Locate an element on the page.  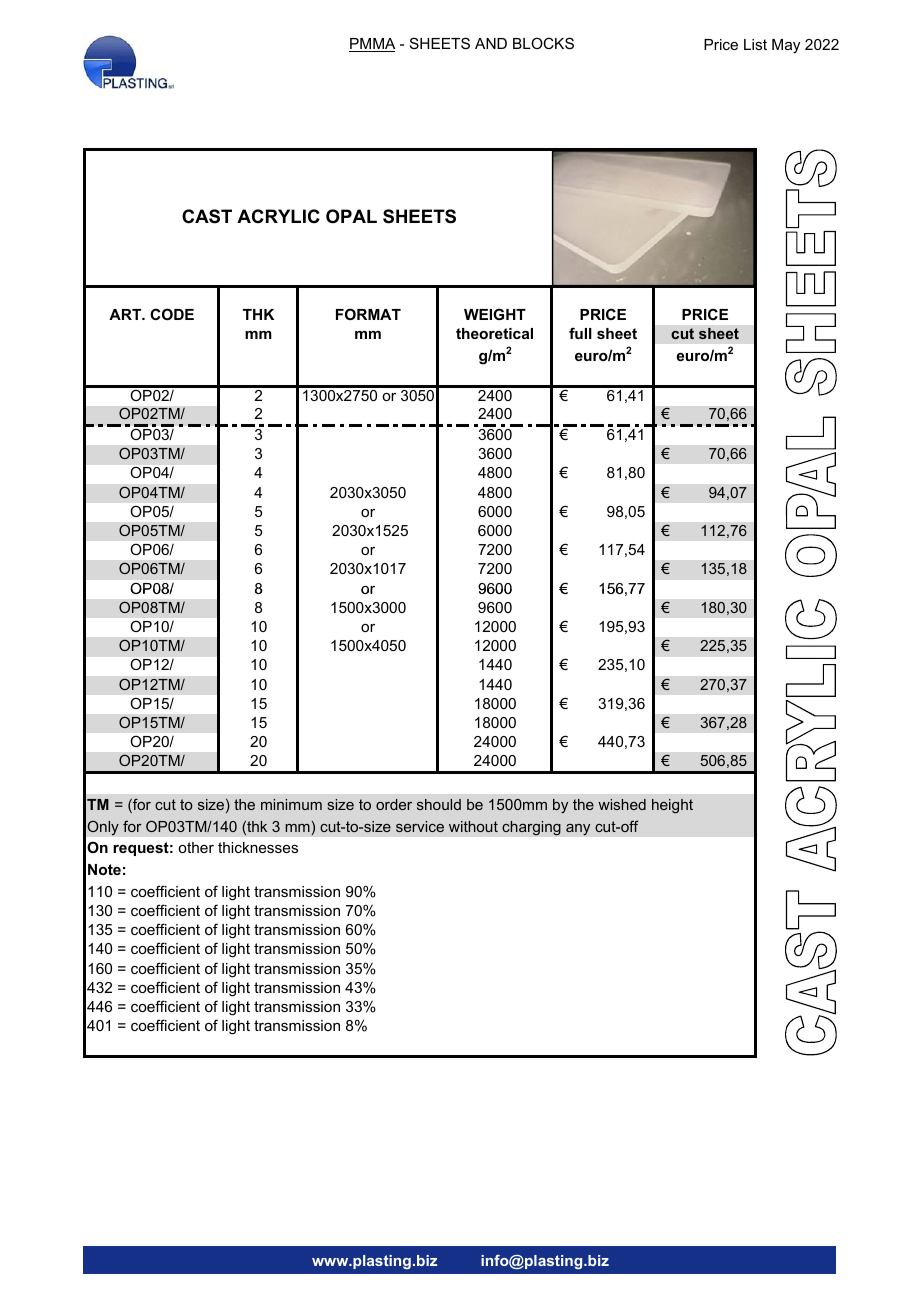
OPAL is located at coordinates (351, 216).
